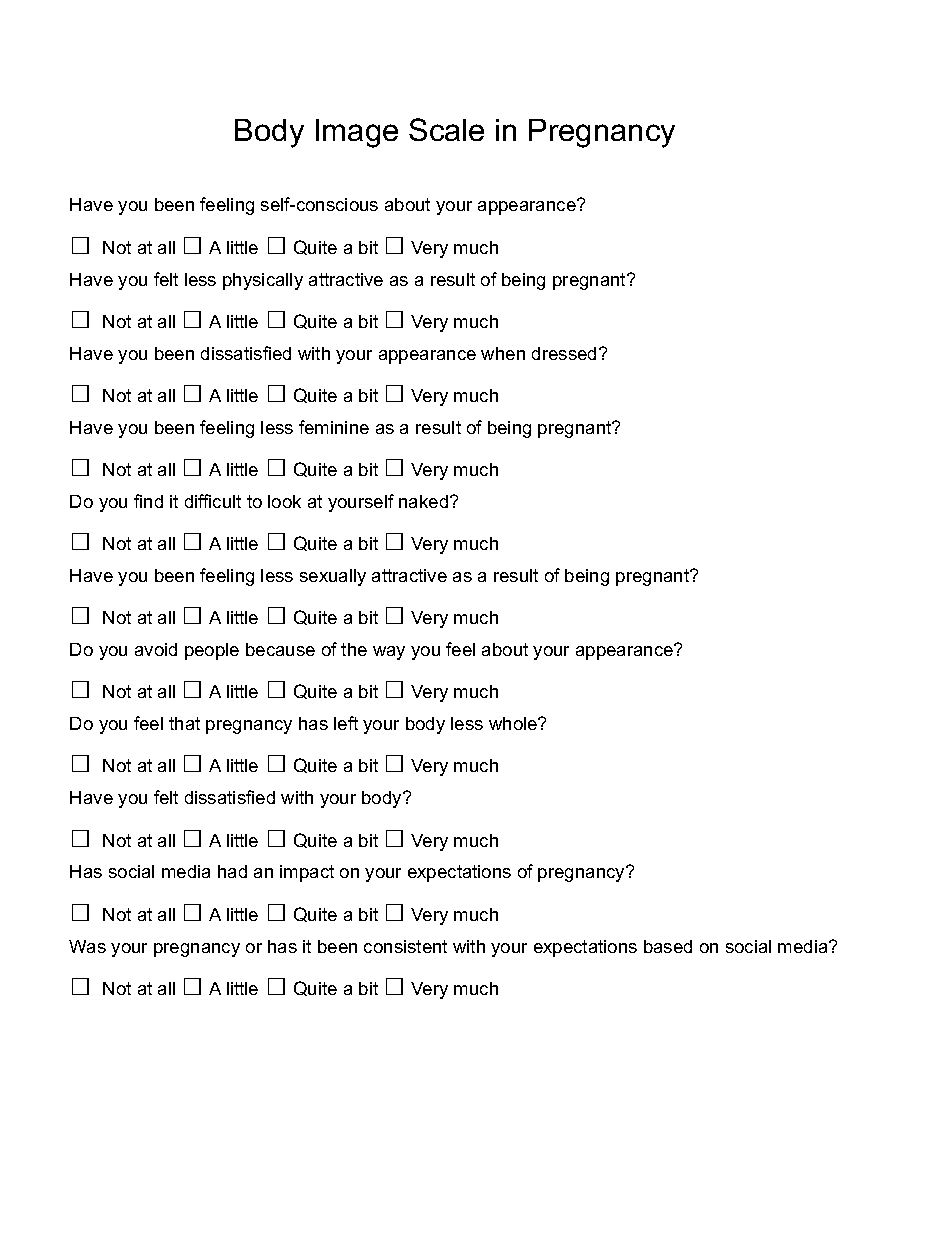 The width and height of the screenshot is (952, 1233). I want to click on Scale, so click(446, 129).
